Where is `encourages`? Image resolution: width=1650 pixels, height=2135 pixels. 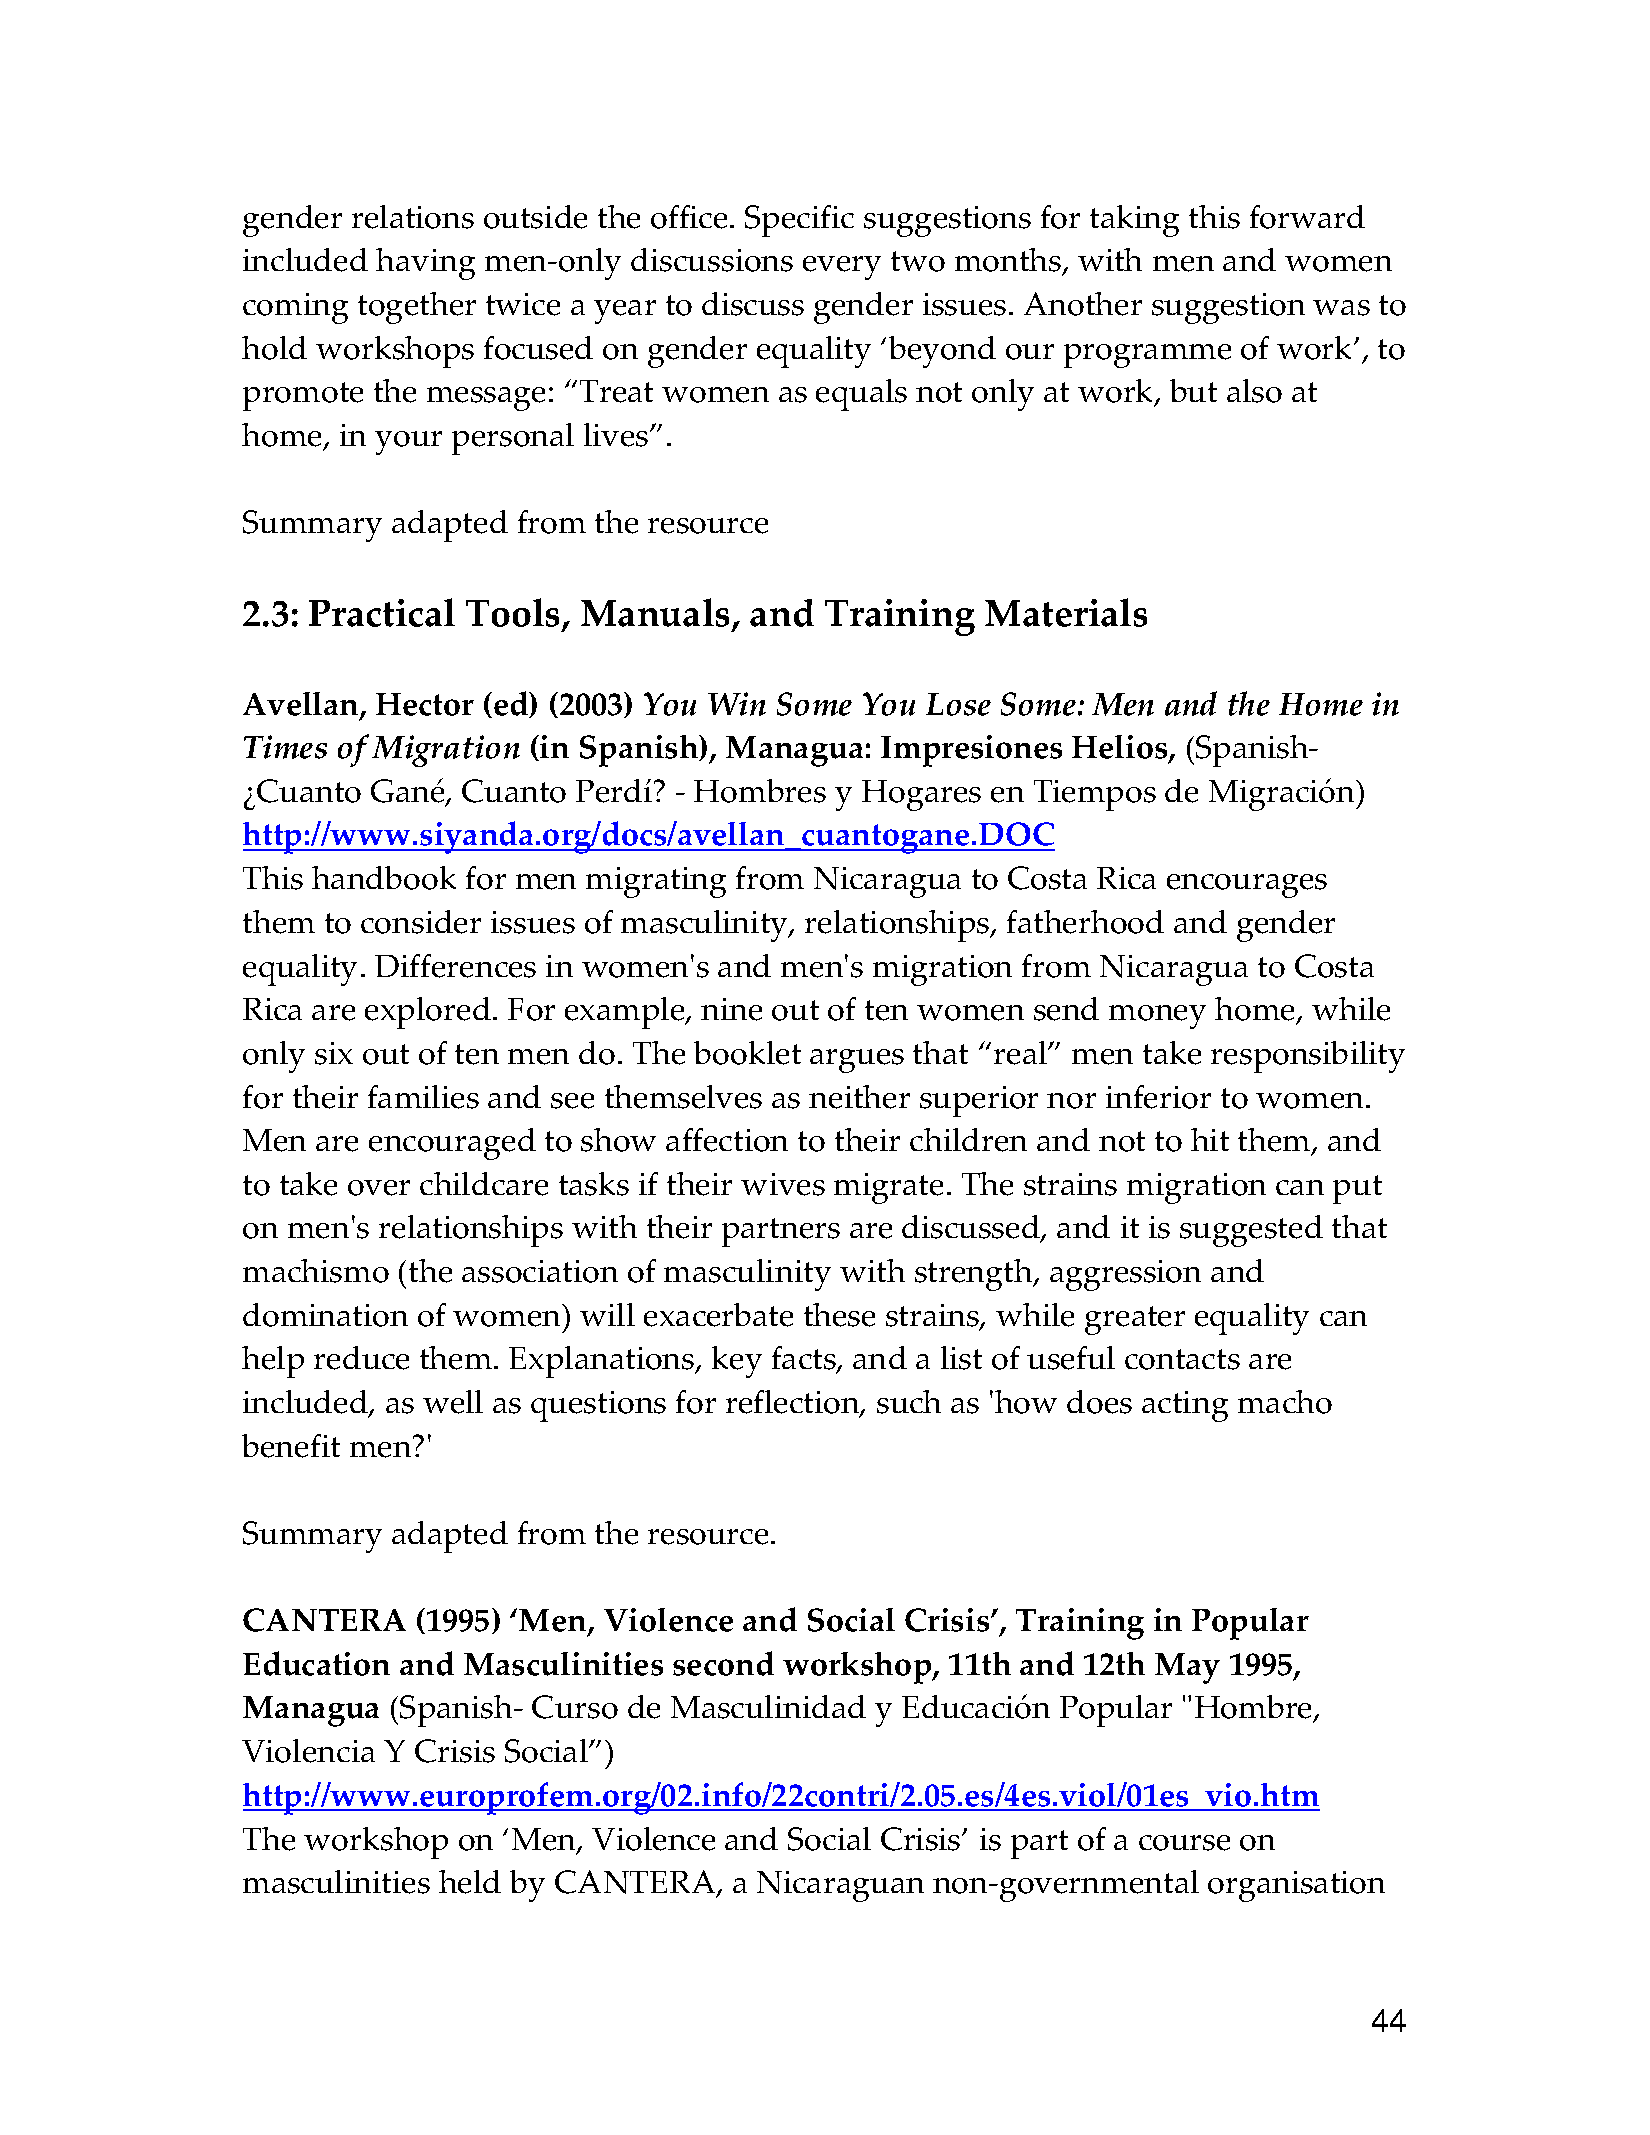
encourages is located at coordinates (1247, 886).
